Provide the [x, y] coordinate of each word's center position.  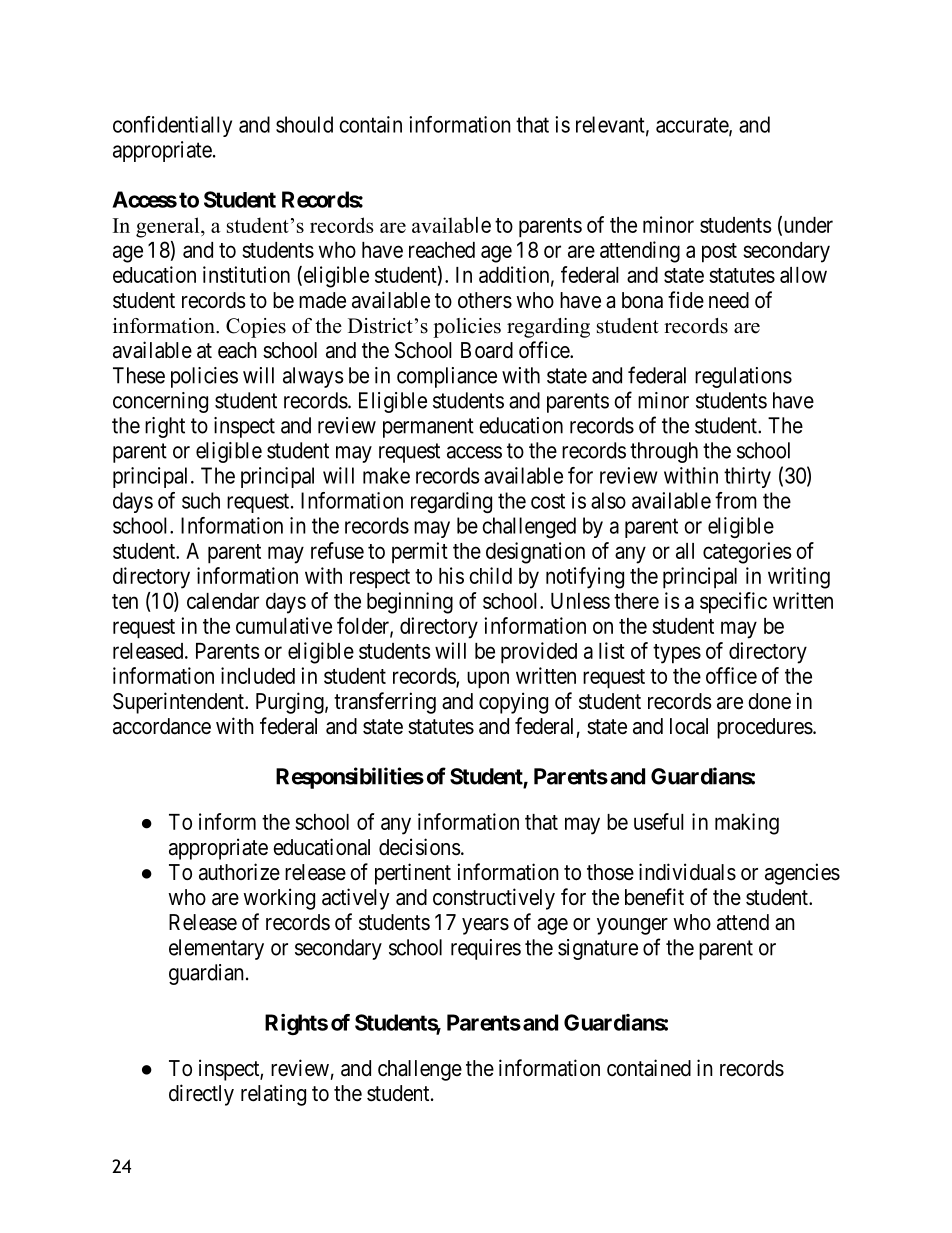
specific [733, 603]
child [490, 575]
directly [201, 1095]
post [719, 253]
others [485, 300]
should [304, 124]
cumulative [284, 625]
